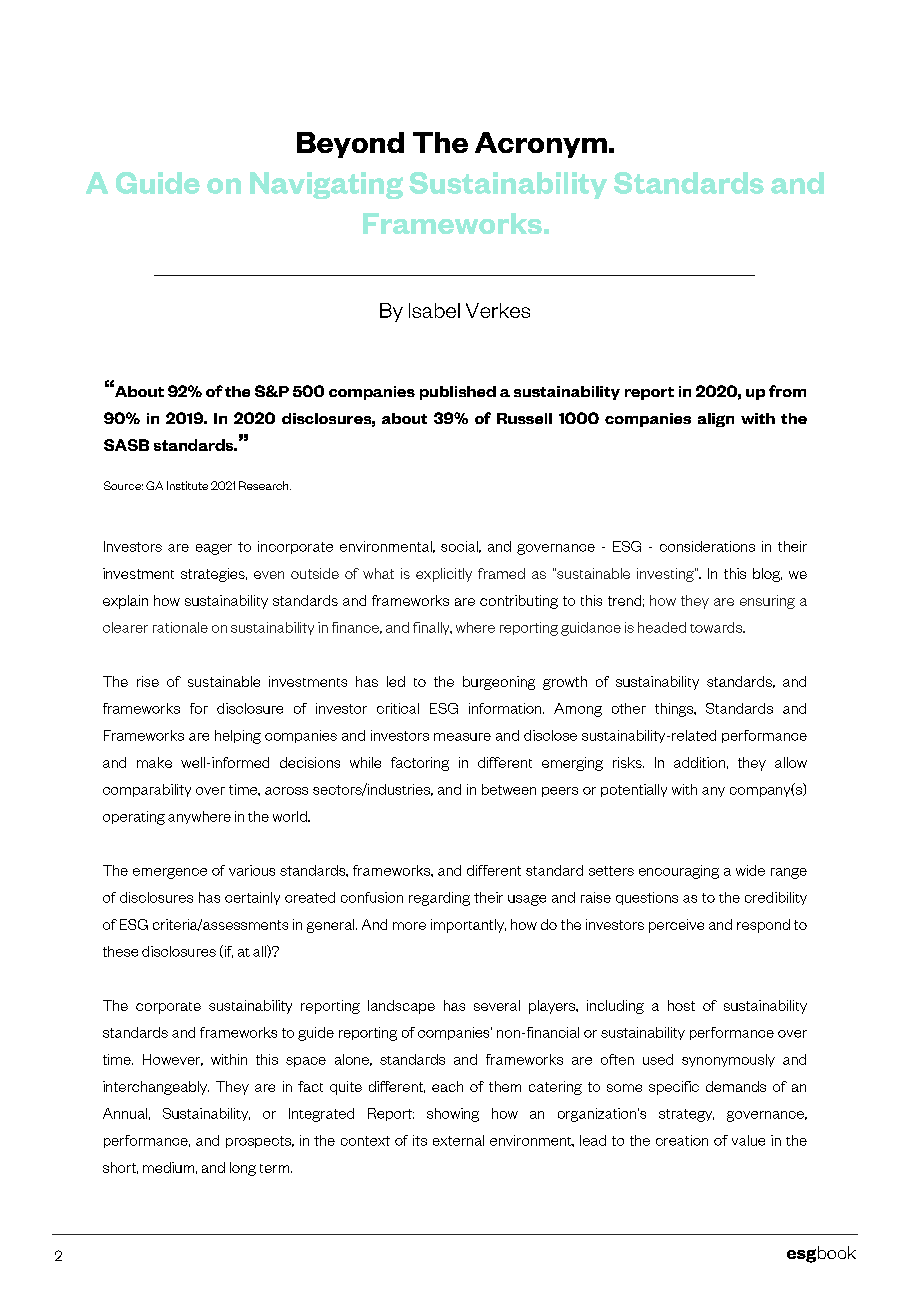  What do you see at coordinates (187, 485) in the screenshot?
I see `Institute` at bounding box center [187, 485].
